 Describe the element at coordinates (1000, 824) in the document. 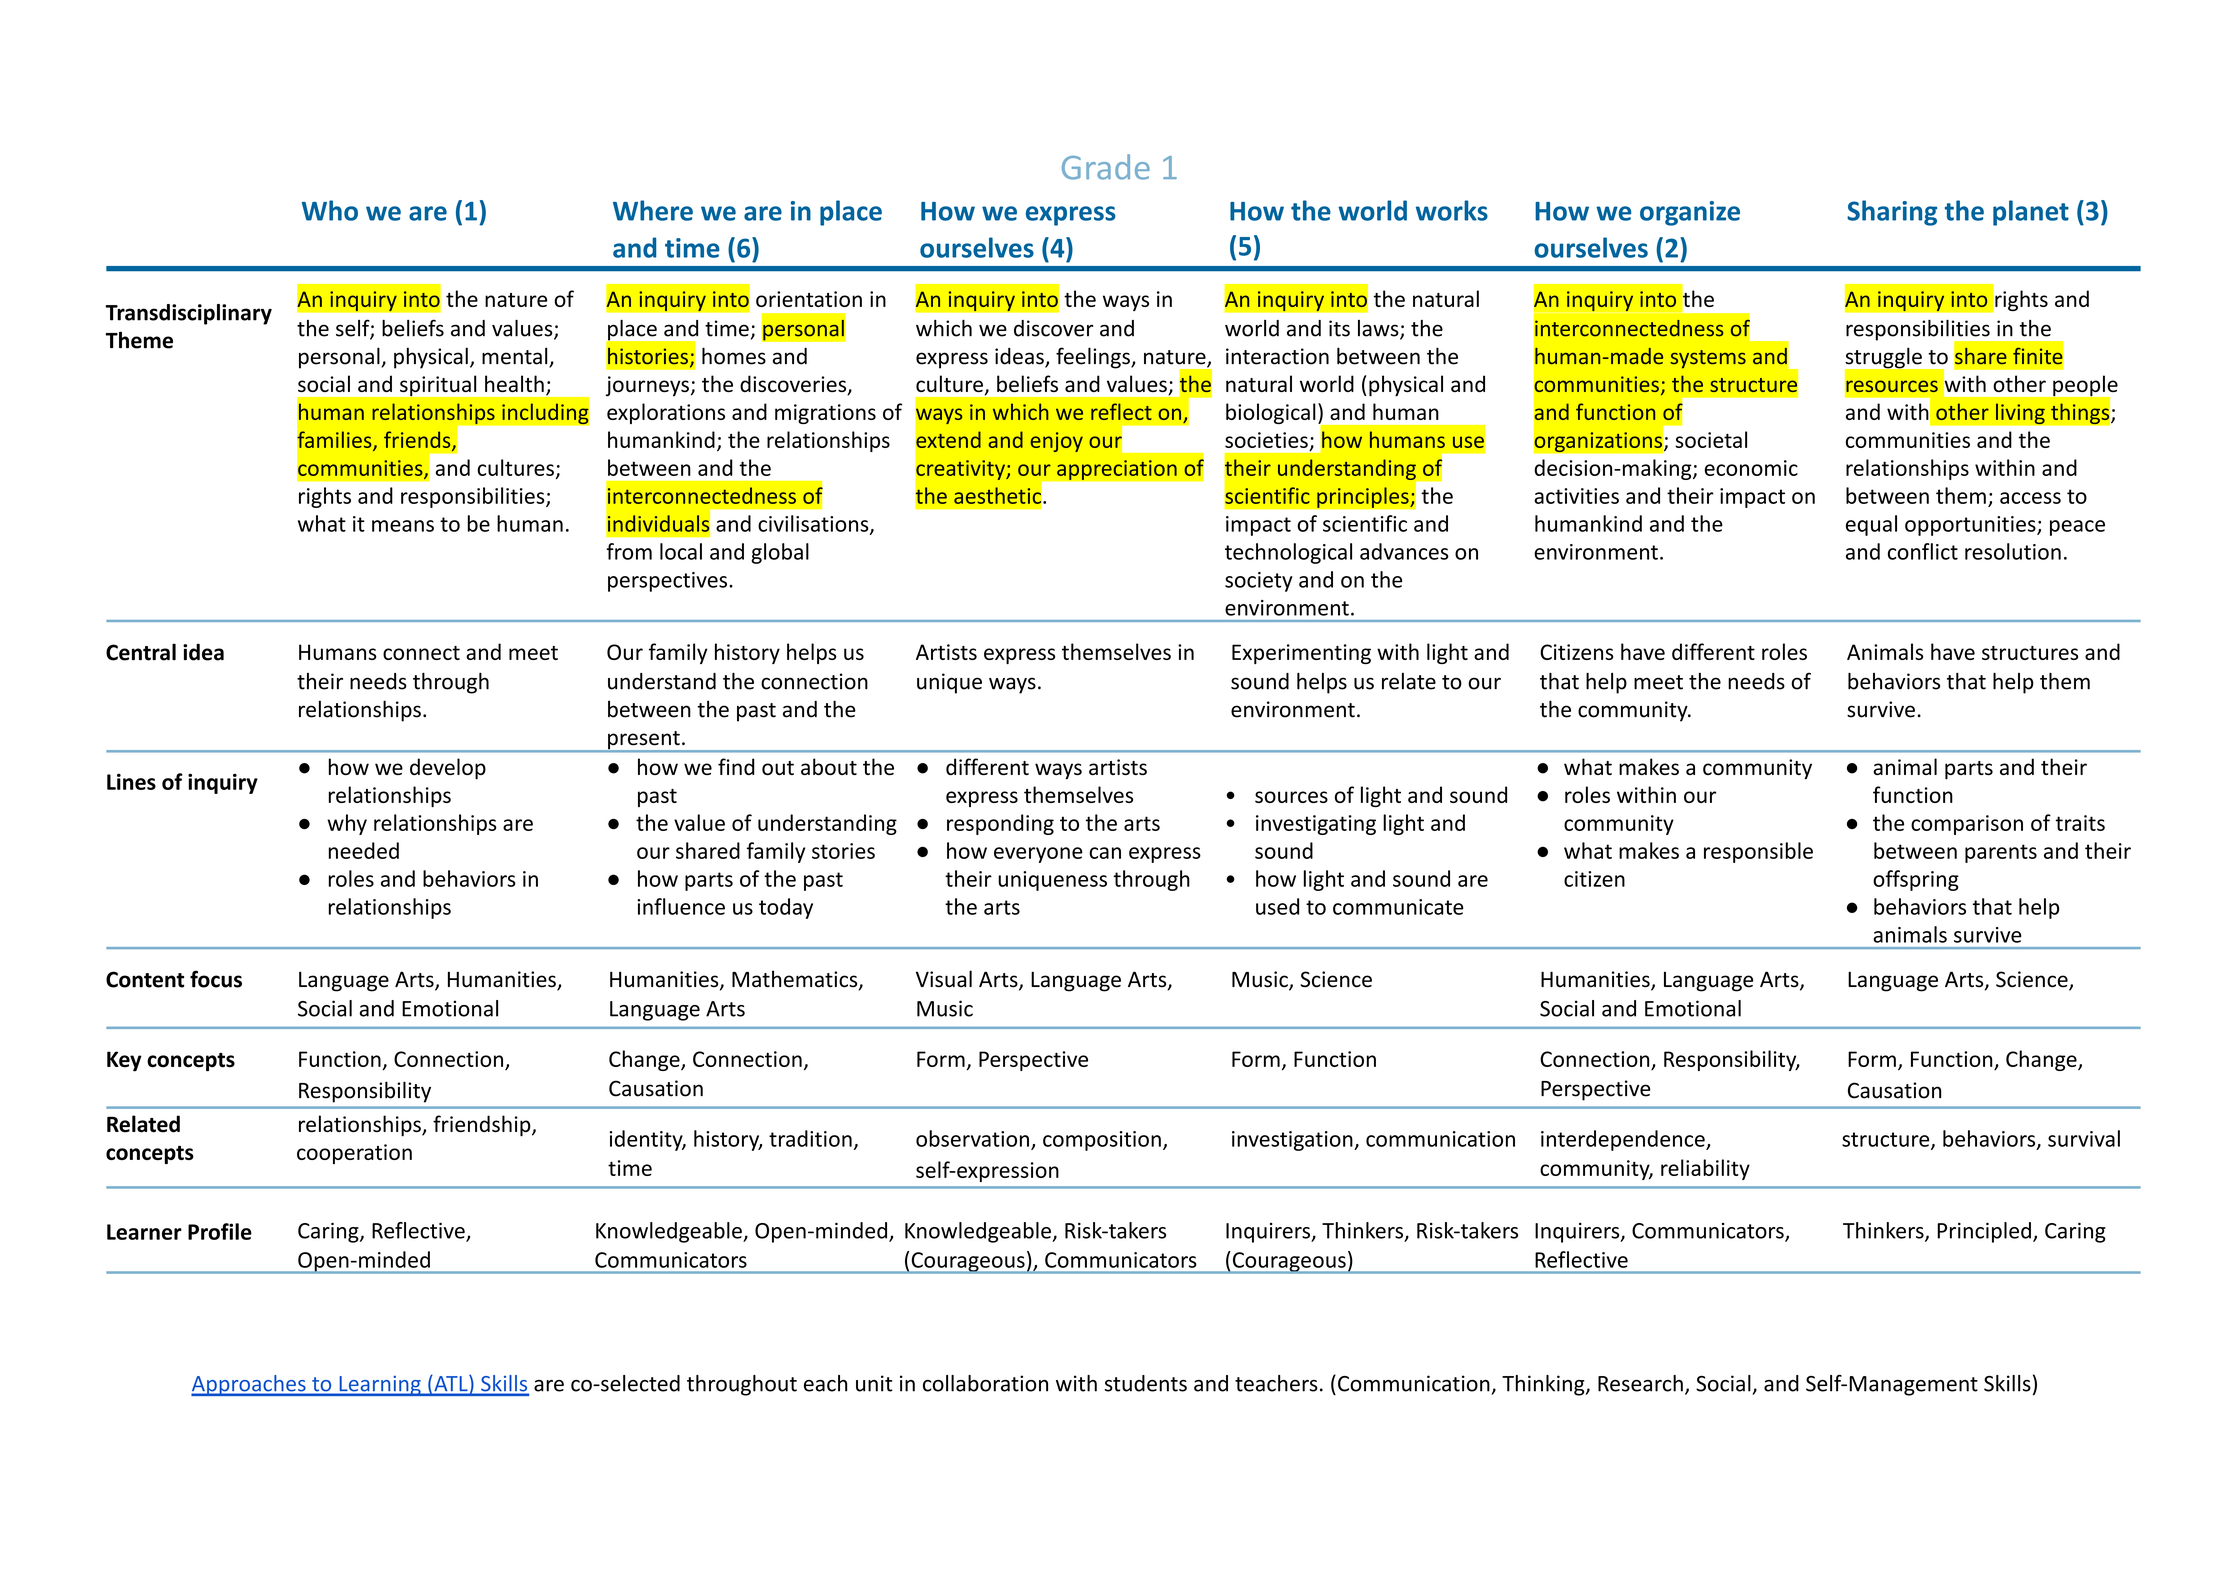

I see `responding` at that location.
